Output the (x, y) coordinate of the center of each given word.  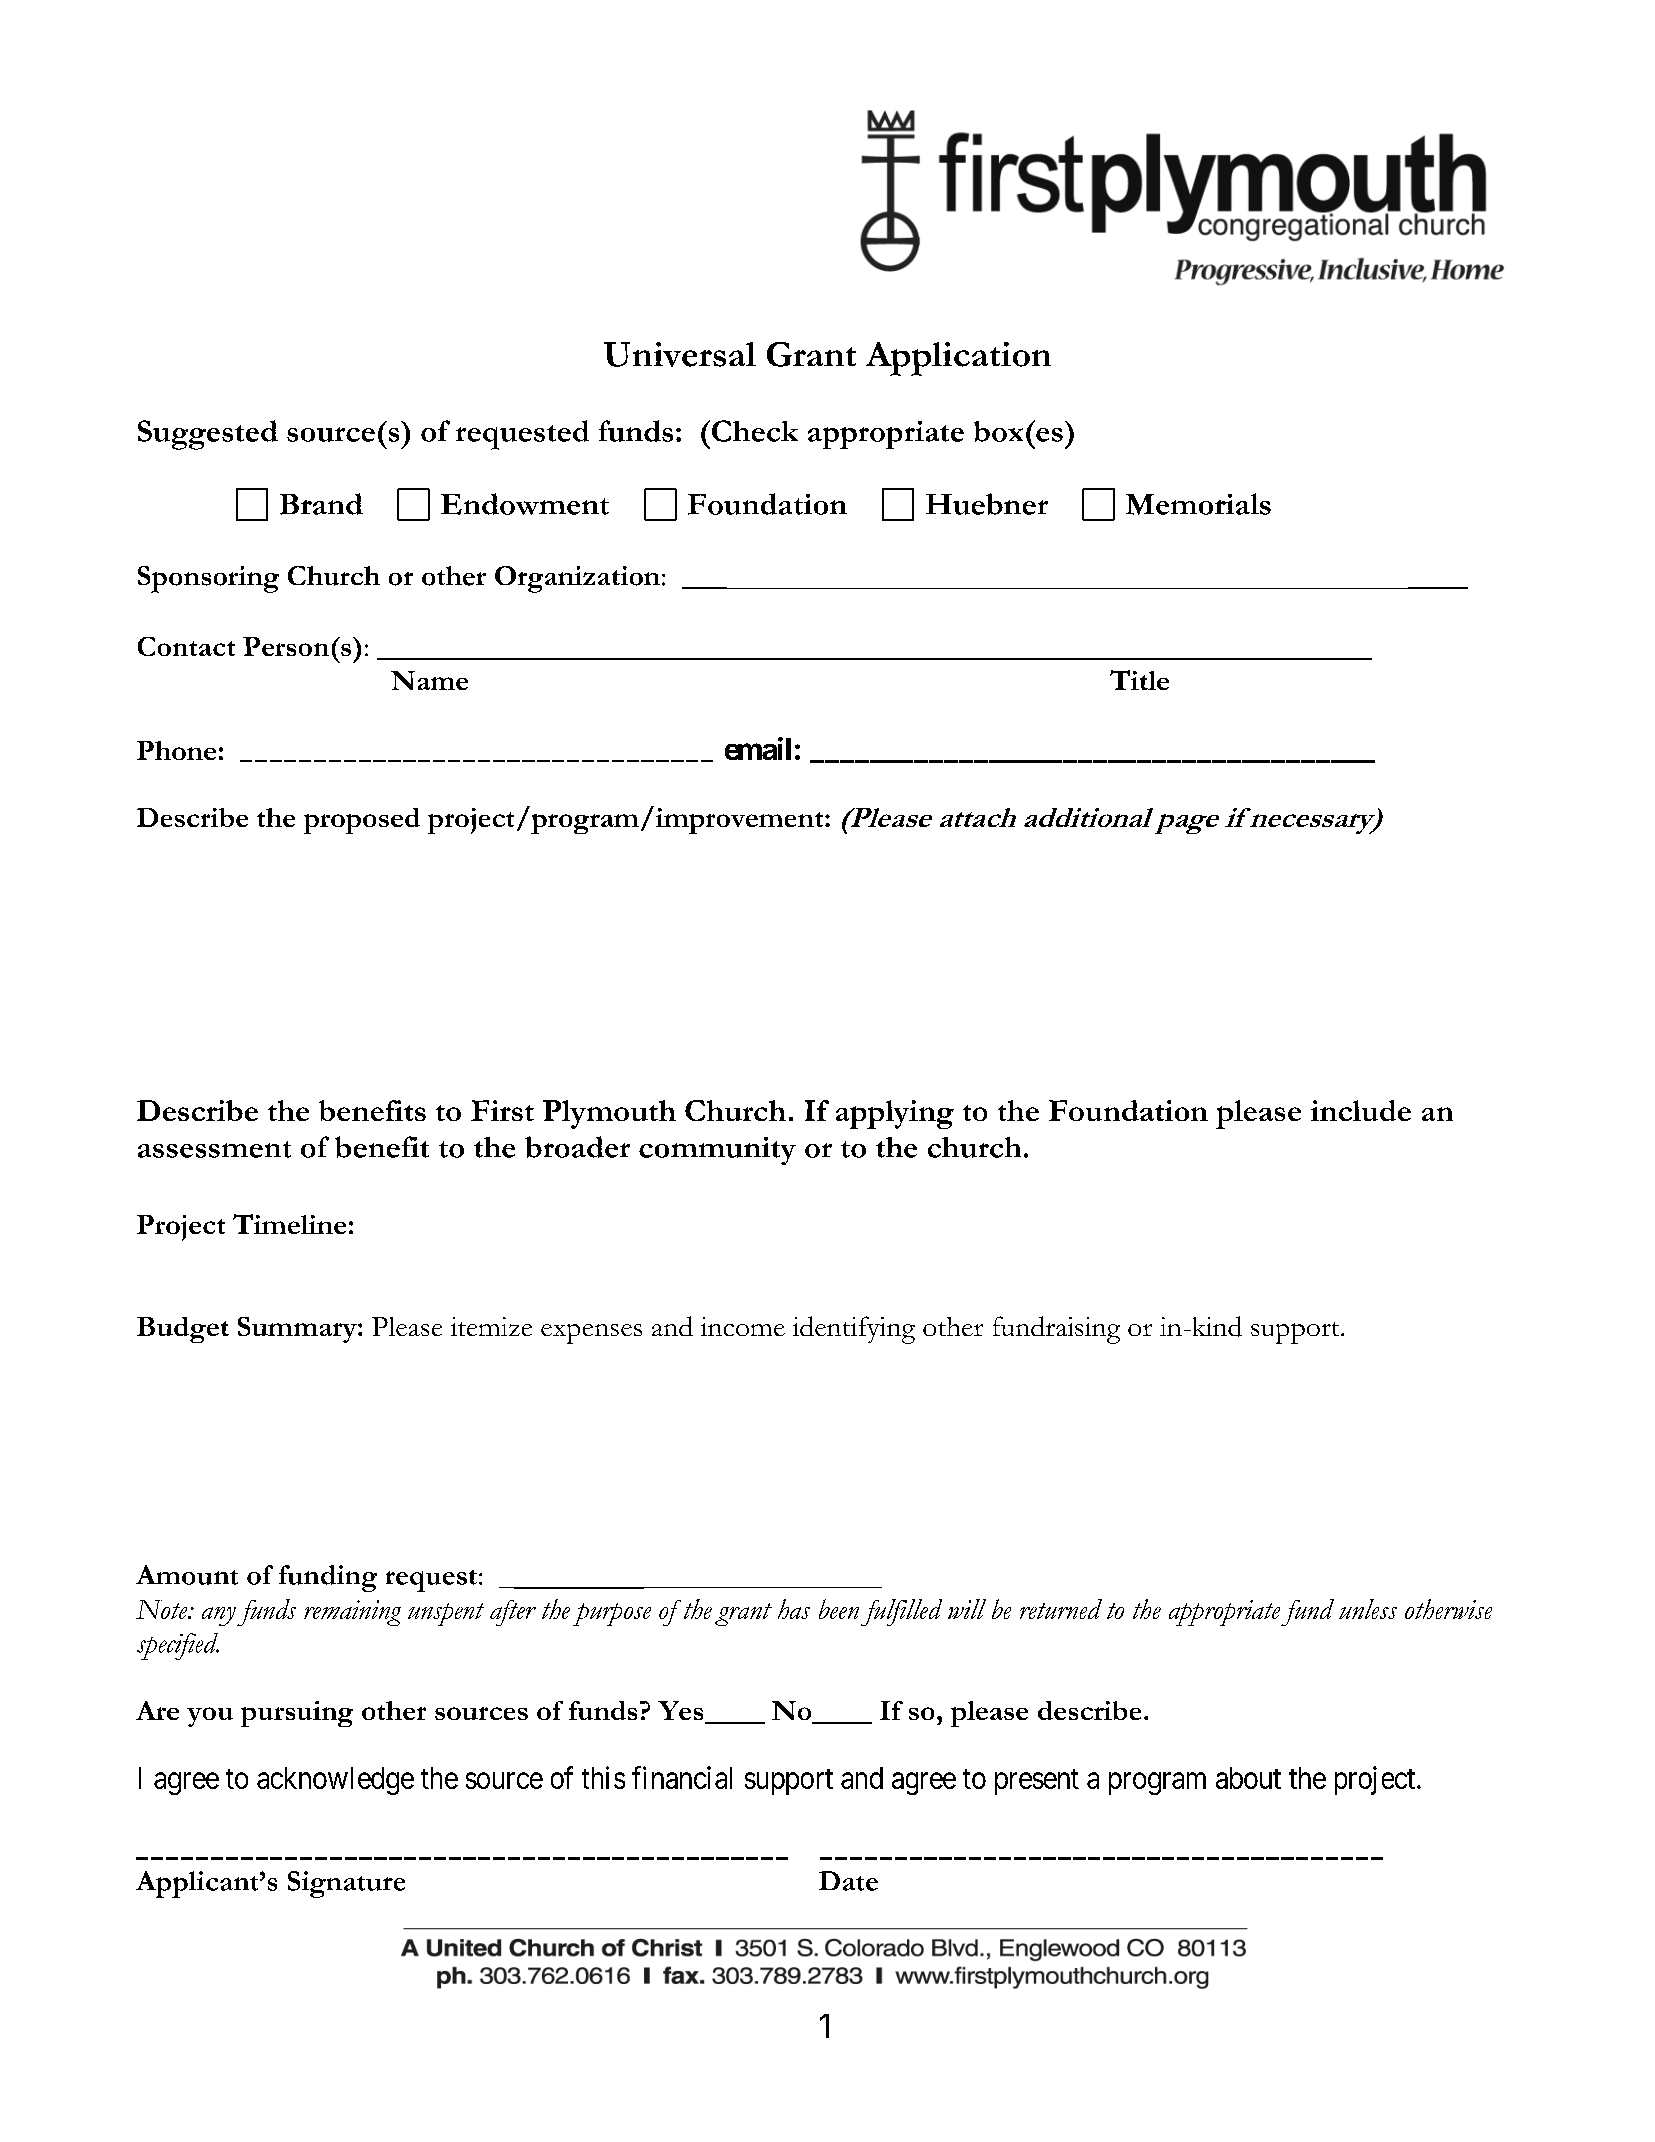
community (717, 1151)
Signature (346, 1884)
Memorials (1198, 504)
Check (755, 431)
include (1361, 1110)
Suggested (208, 435)
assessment (214, 1149)
